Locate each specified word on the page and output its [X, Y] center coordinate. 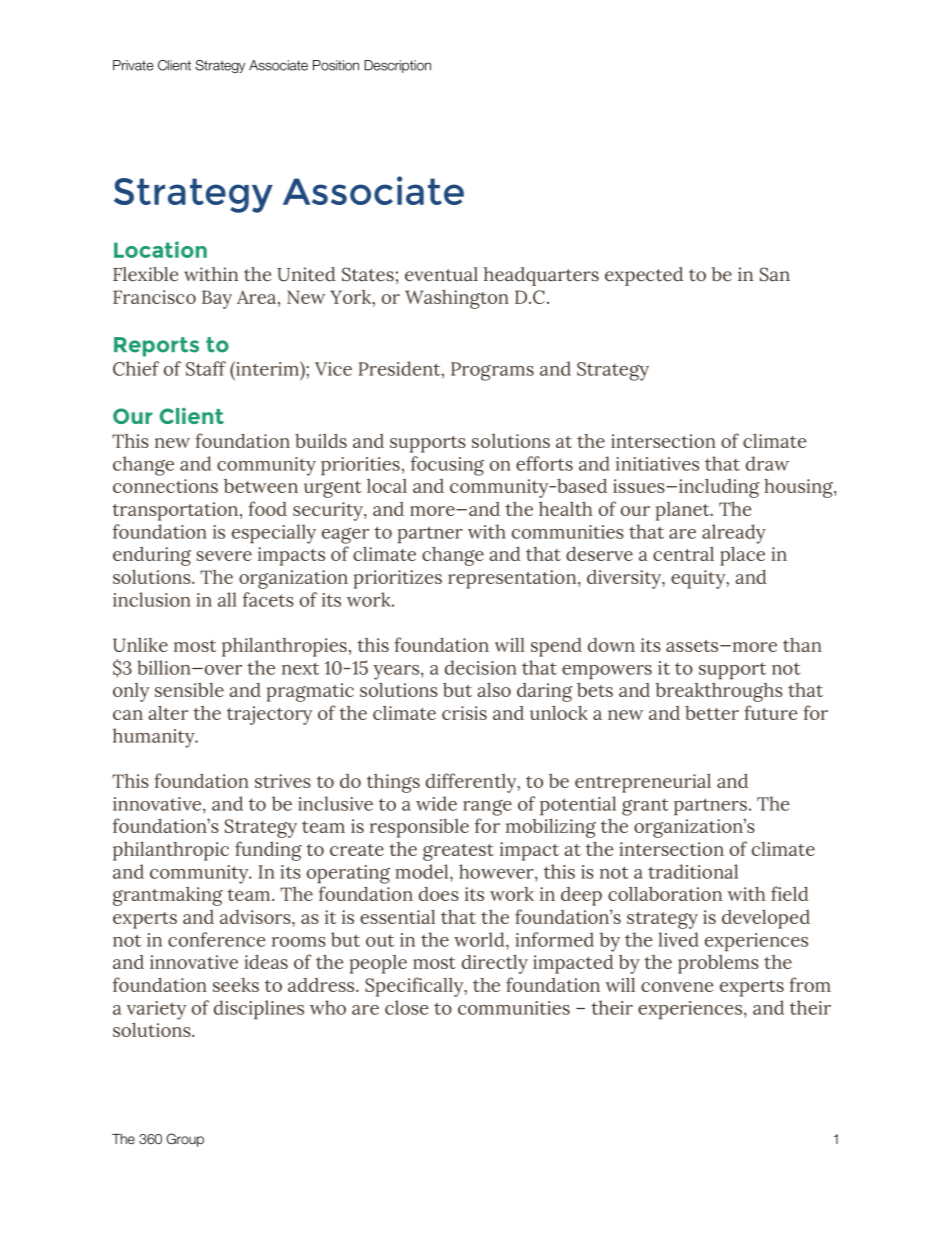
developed [766, 919]
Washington [457, 299]
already [734, 534]
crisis [464, 713]
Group [185, 1140]
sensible [189, 689]
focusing [447, 466]
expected [644, 276]
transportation [175, 511]
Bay [217, 299]
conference [216, 939]
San [775, 274]
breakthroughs [719, 692]
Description [397, 66]
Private [133, 65]
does [439, 894]
